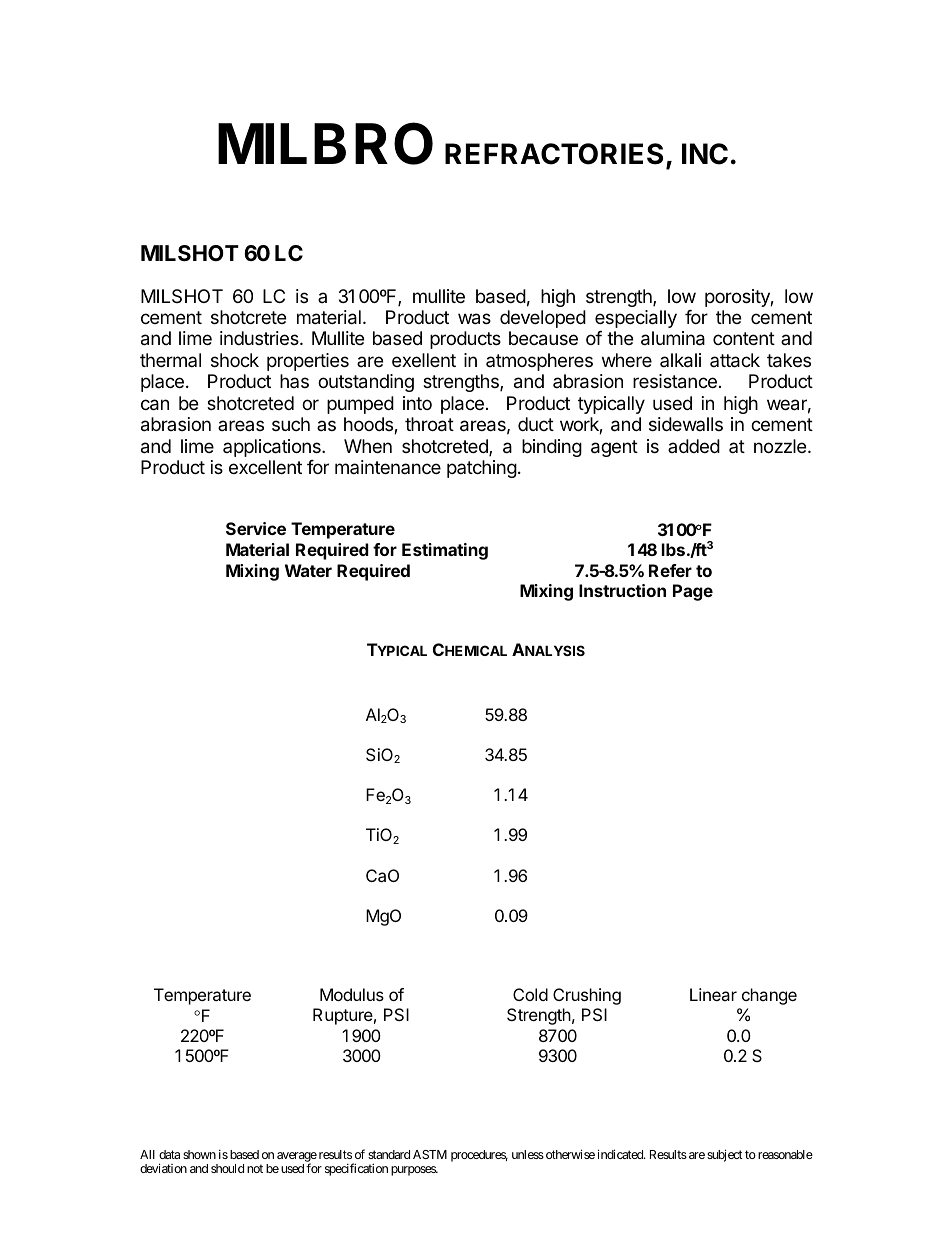  I want to click on Linear, so click(713, 994).
